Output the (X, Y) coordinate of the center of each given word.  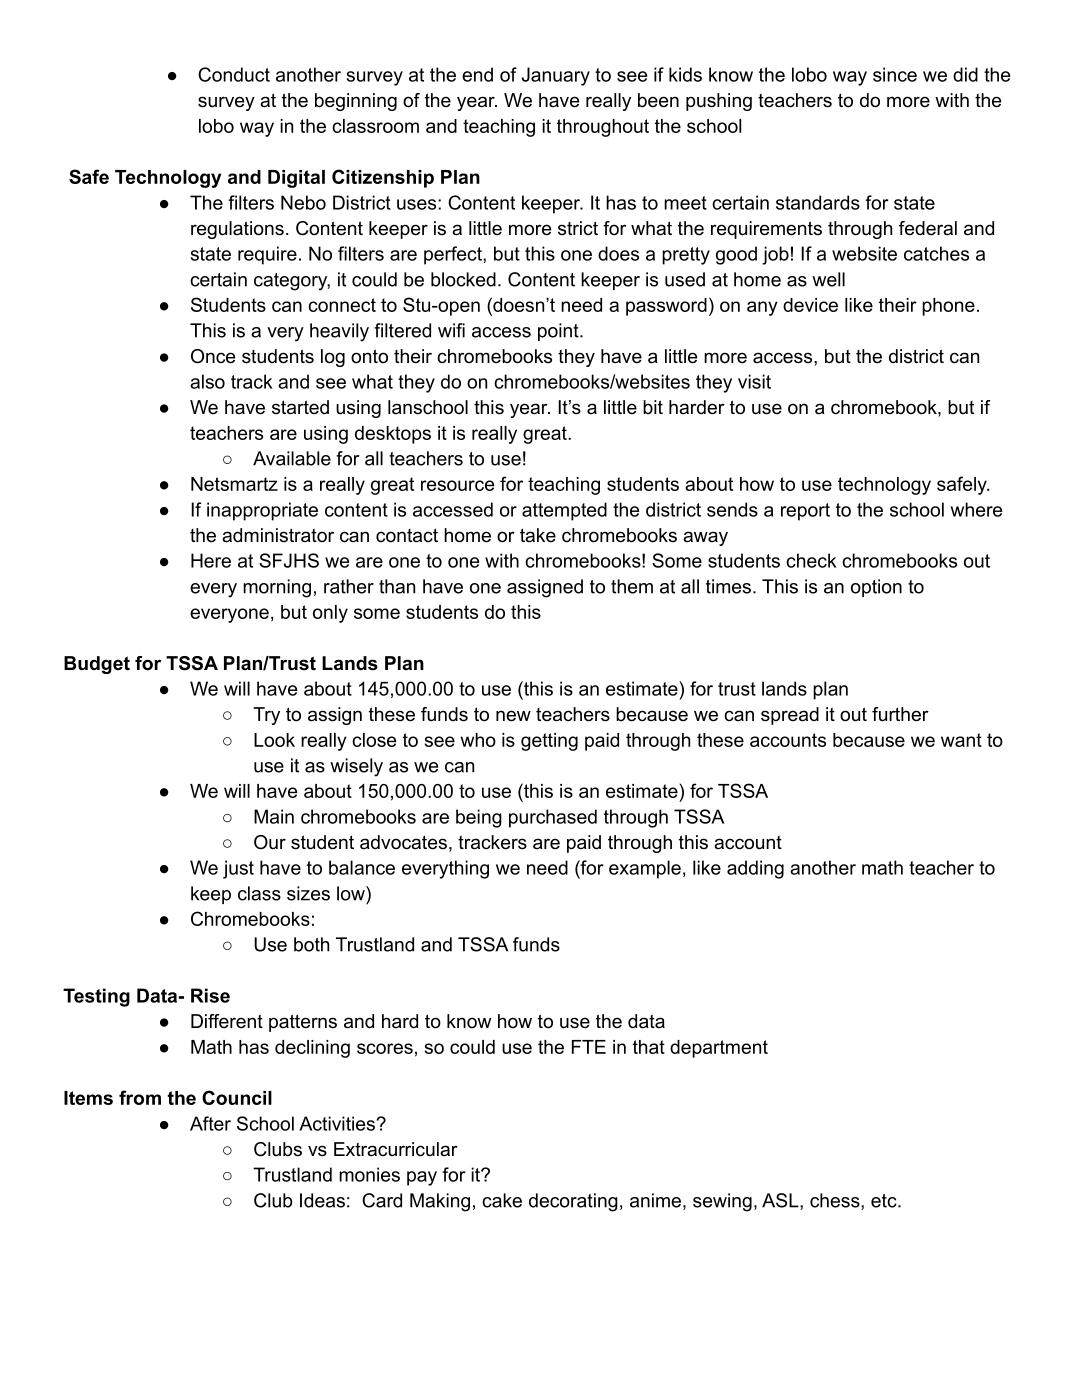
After (210, 1123)
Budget (97, 665)
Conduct (234, 74)
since (895, 74)
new (513, 716)
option (876, 588)
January (556, 76)
